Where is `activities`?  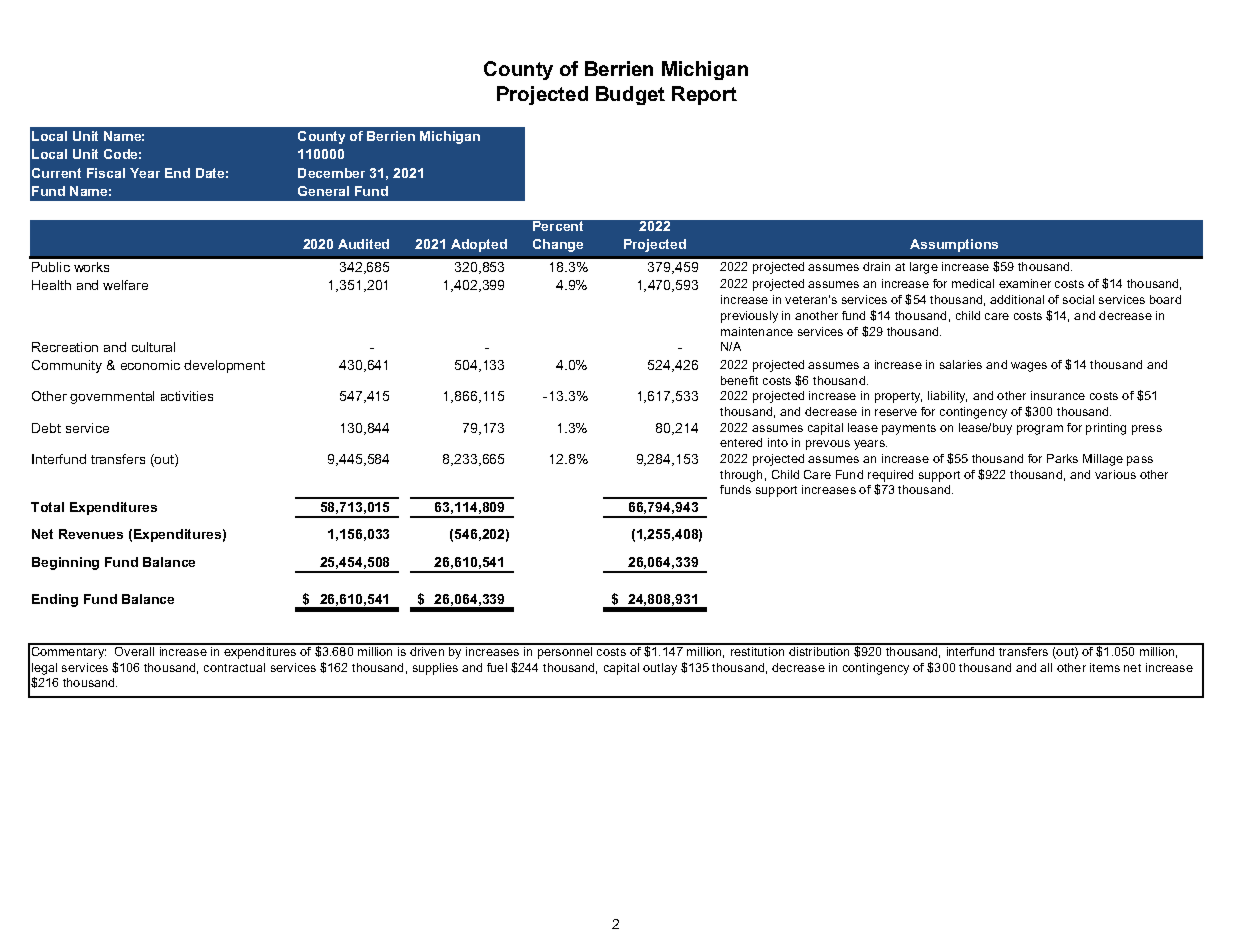
activities is located at coordinates (187, 396).
